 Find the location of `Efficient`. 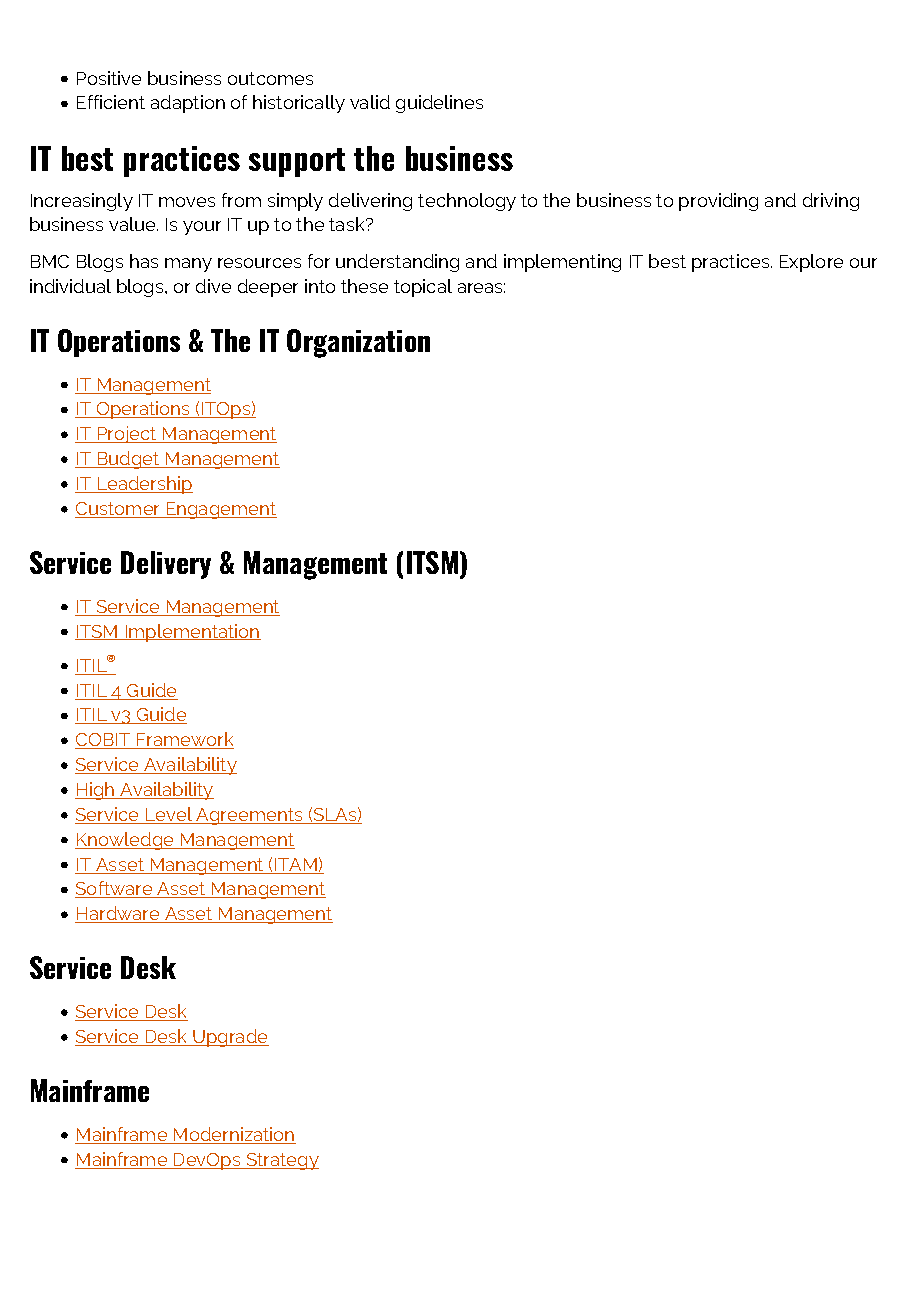

Efficient is located at coordinates (111, 102).
